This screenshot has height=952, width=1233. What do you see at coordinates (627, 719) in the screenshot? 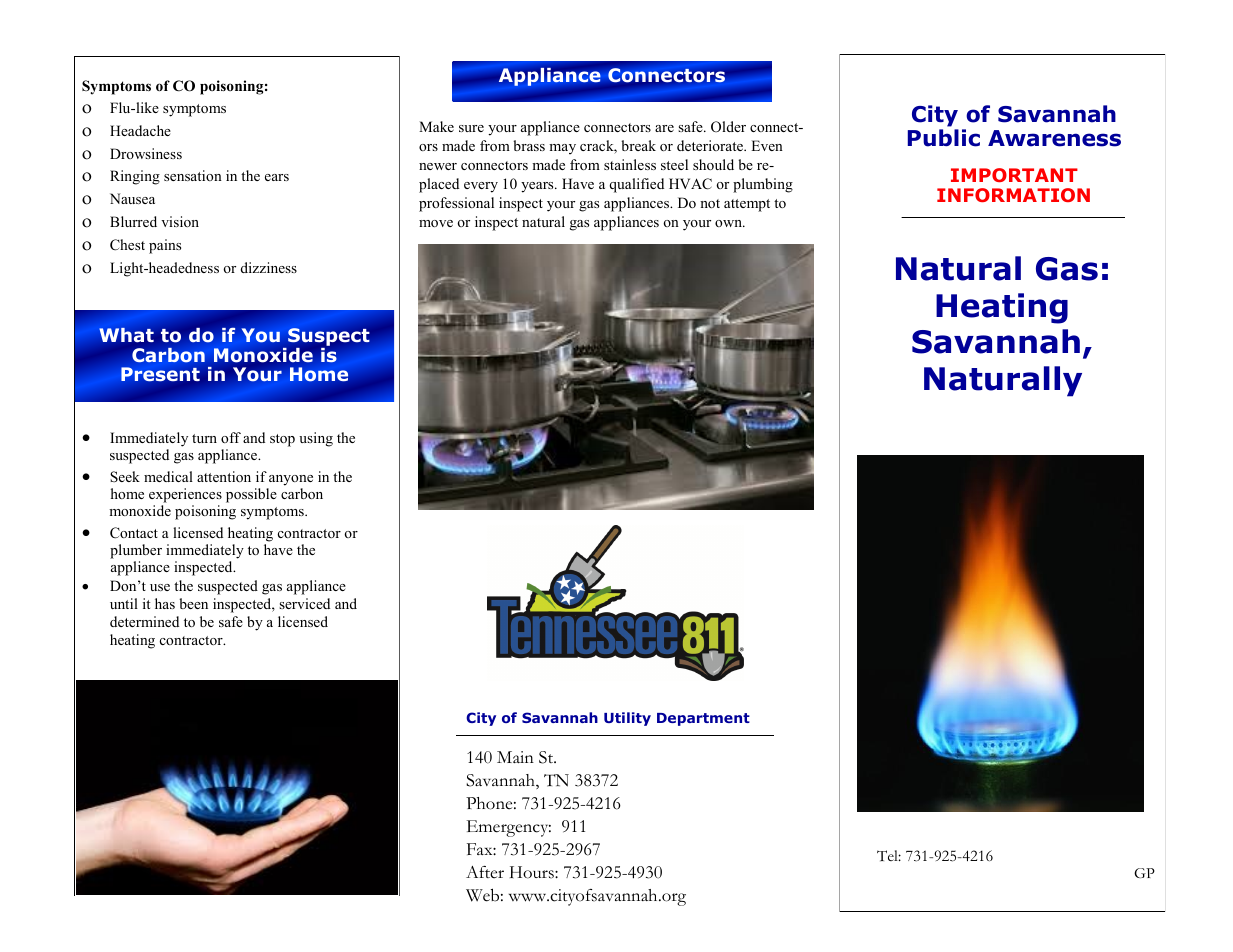
I see `Utility` at bounding box center [627, 719].
